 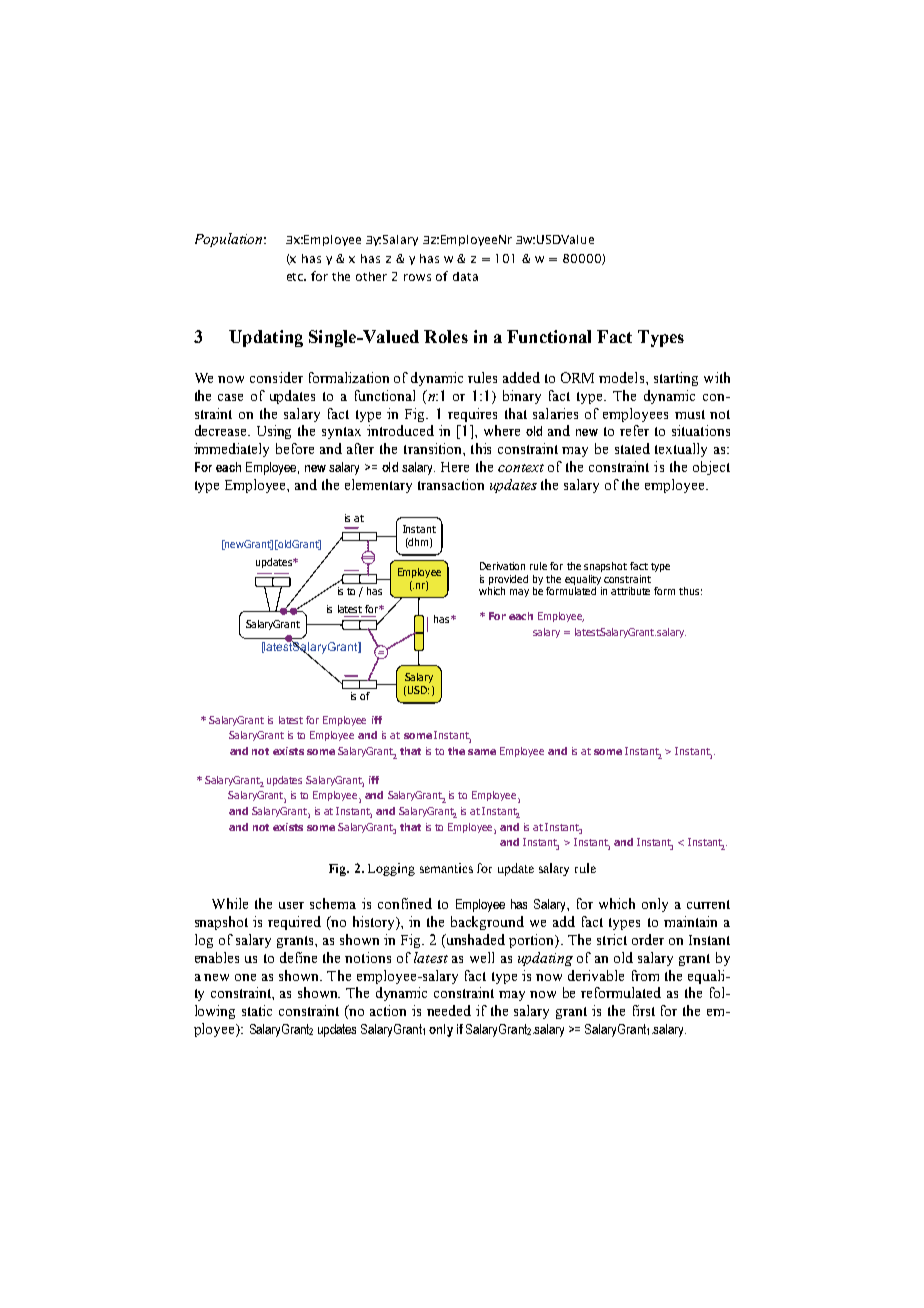 I want to click on data, so click(x=465, y=276).
